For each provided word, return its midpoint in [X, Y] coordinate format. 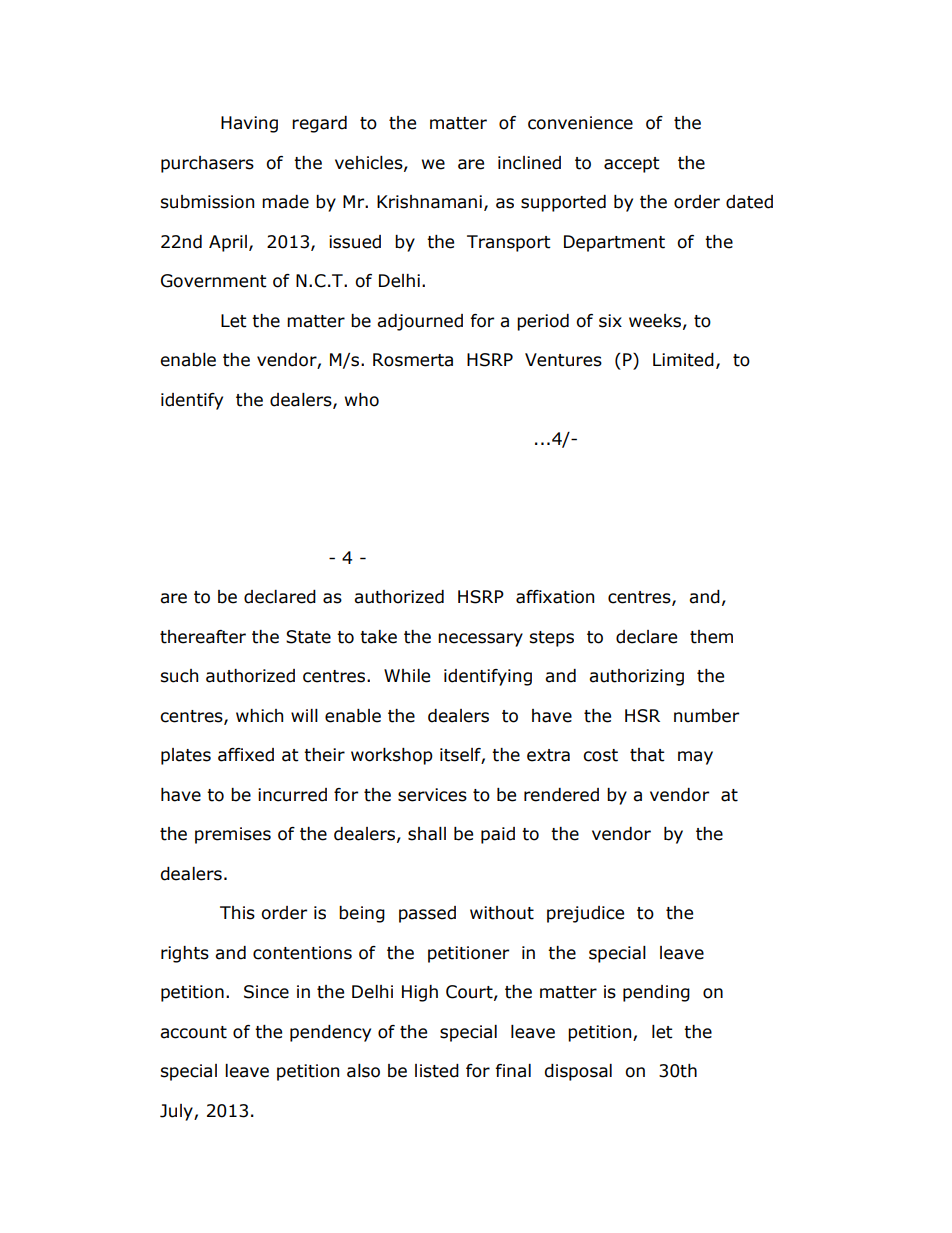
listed [437, 1071]
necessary [480, 640]
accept [632, 165]
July [177, 1112]
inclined [529, 163]
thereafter [203, 637]
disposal [578, 1072]
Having [249, 124]
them [711, 637]
